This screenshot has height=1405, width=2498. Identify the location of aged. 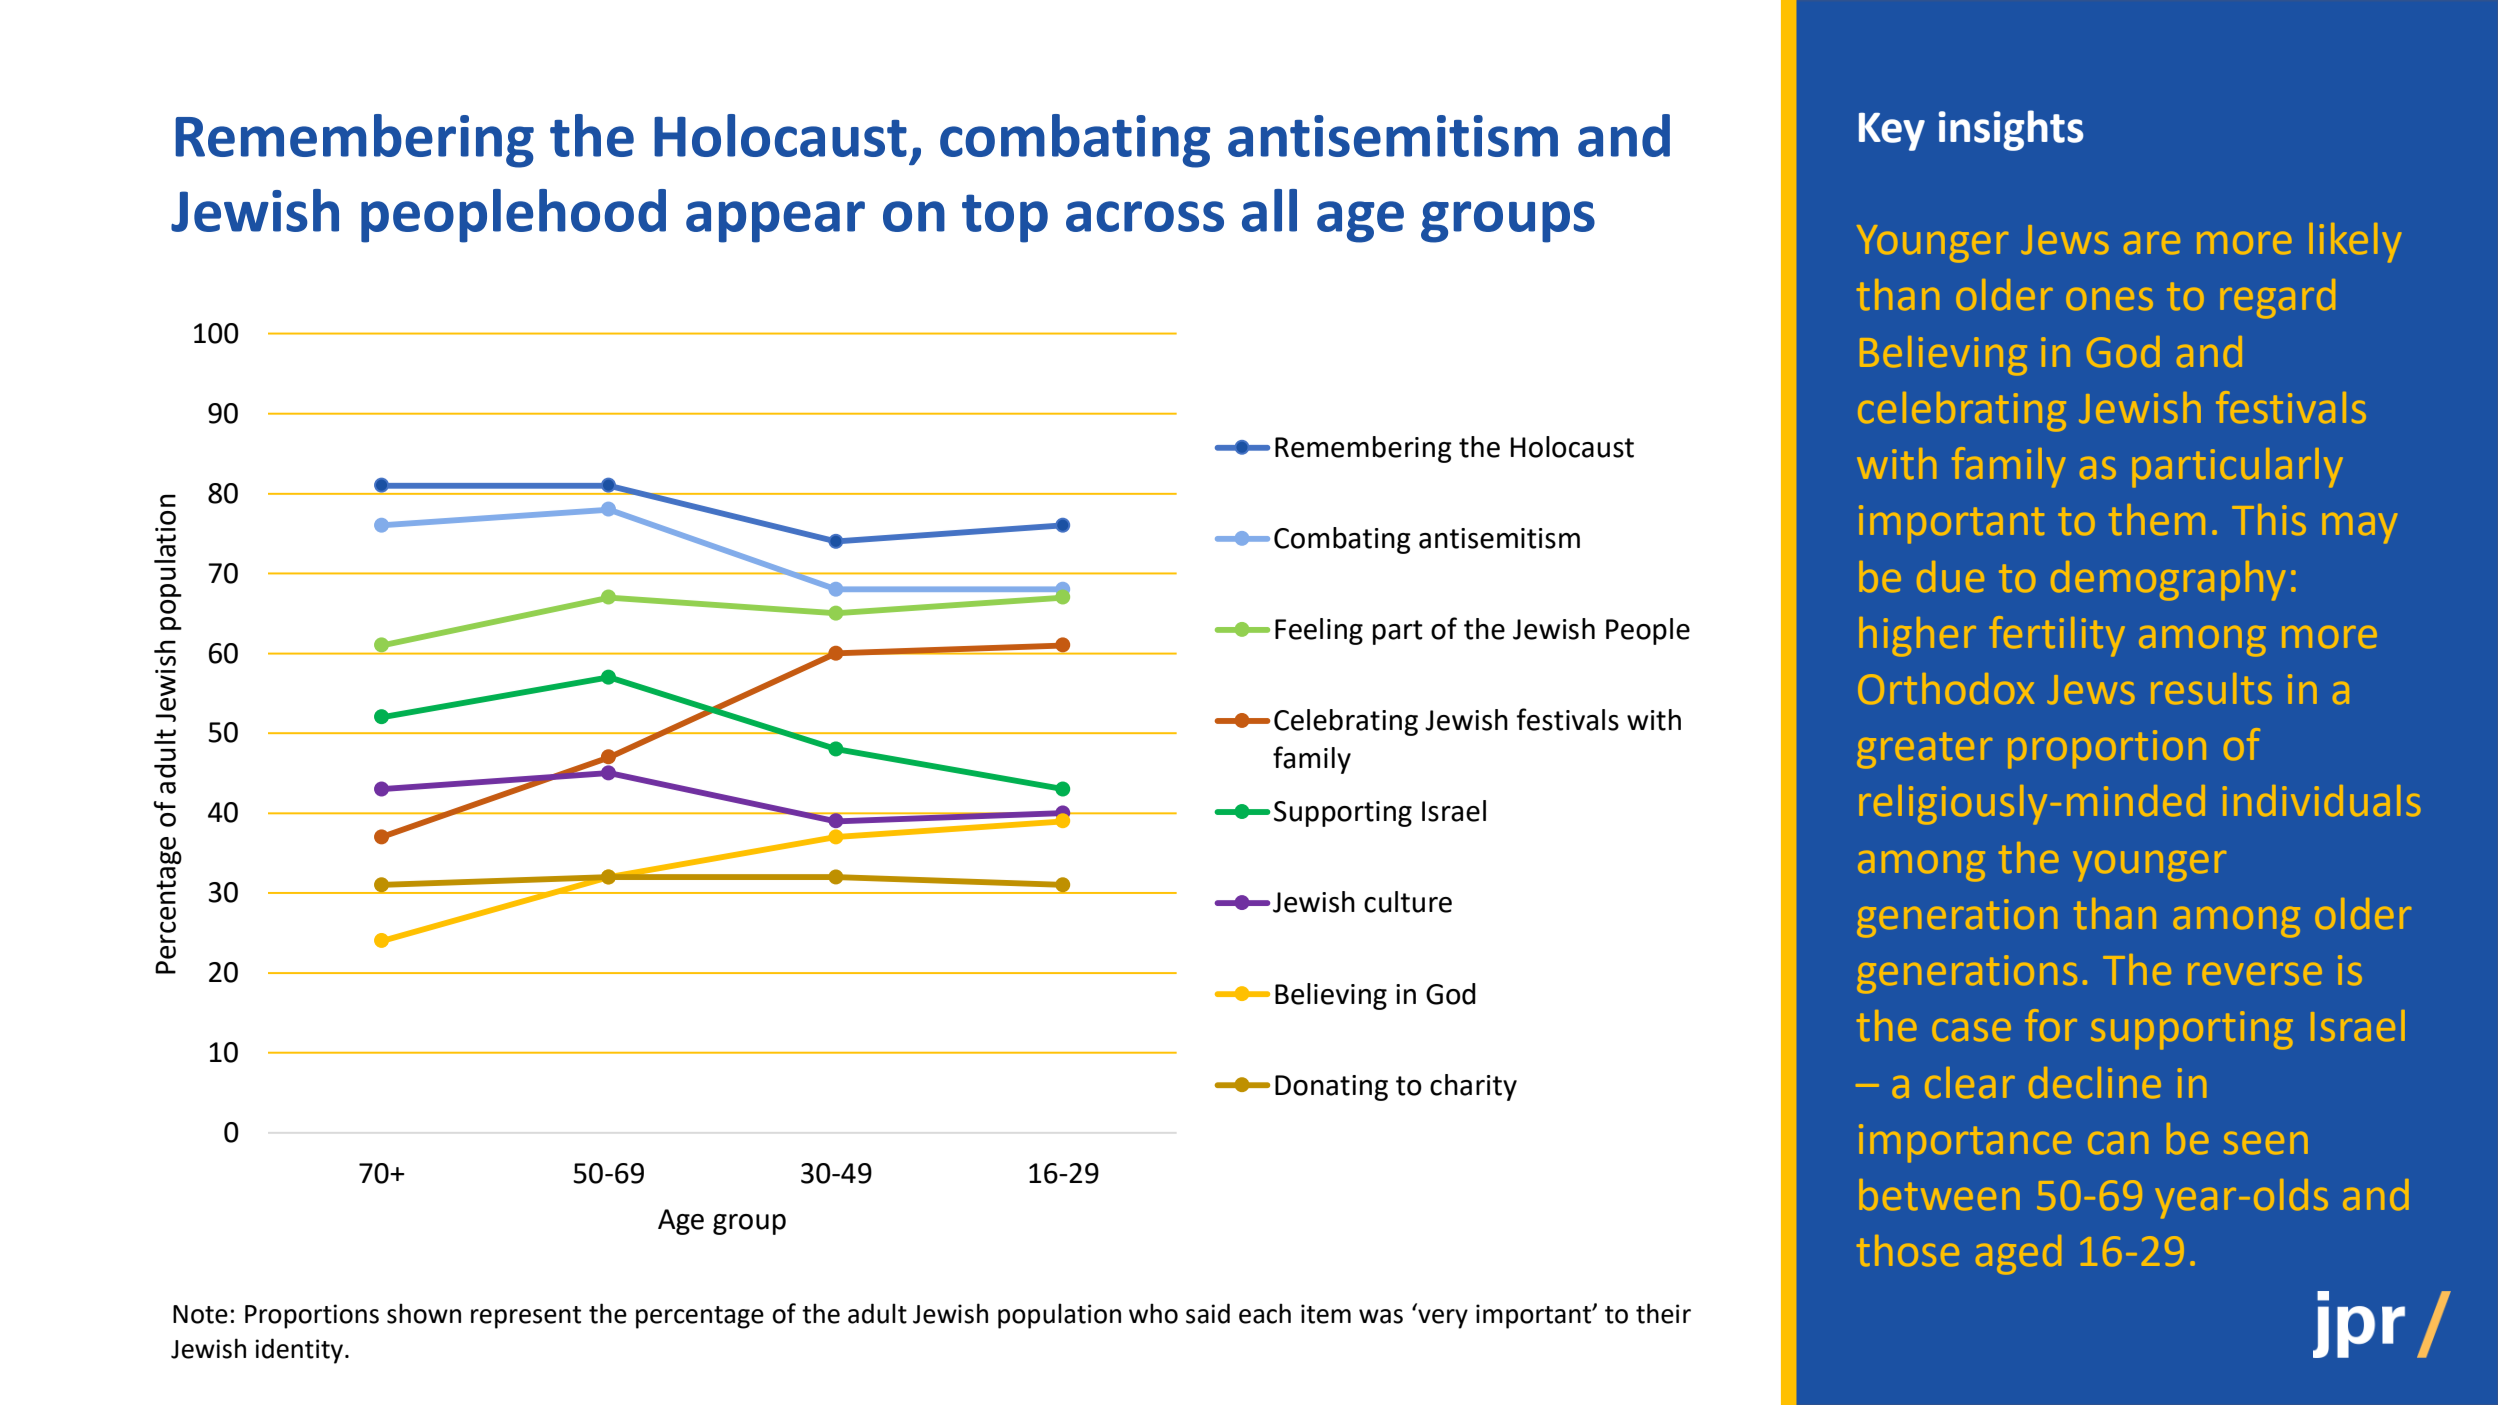
(2018, 1254).
